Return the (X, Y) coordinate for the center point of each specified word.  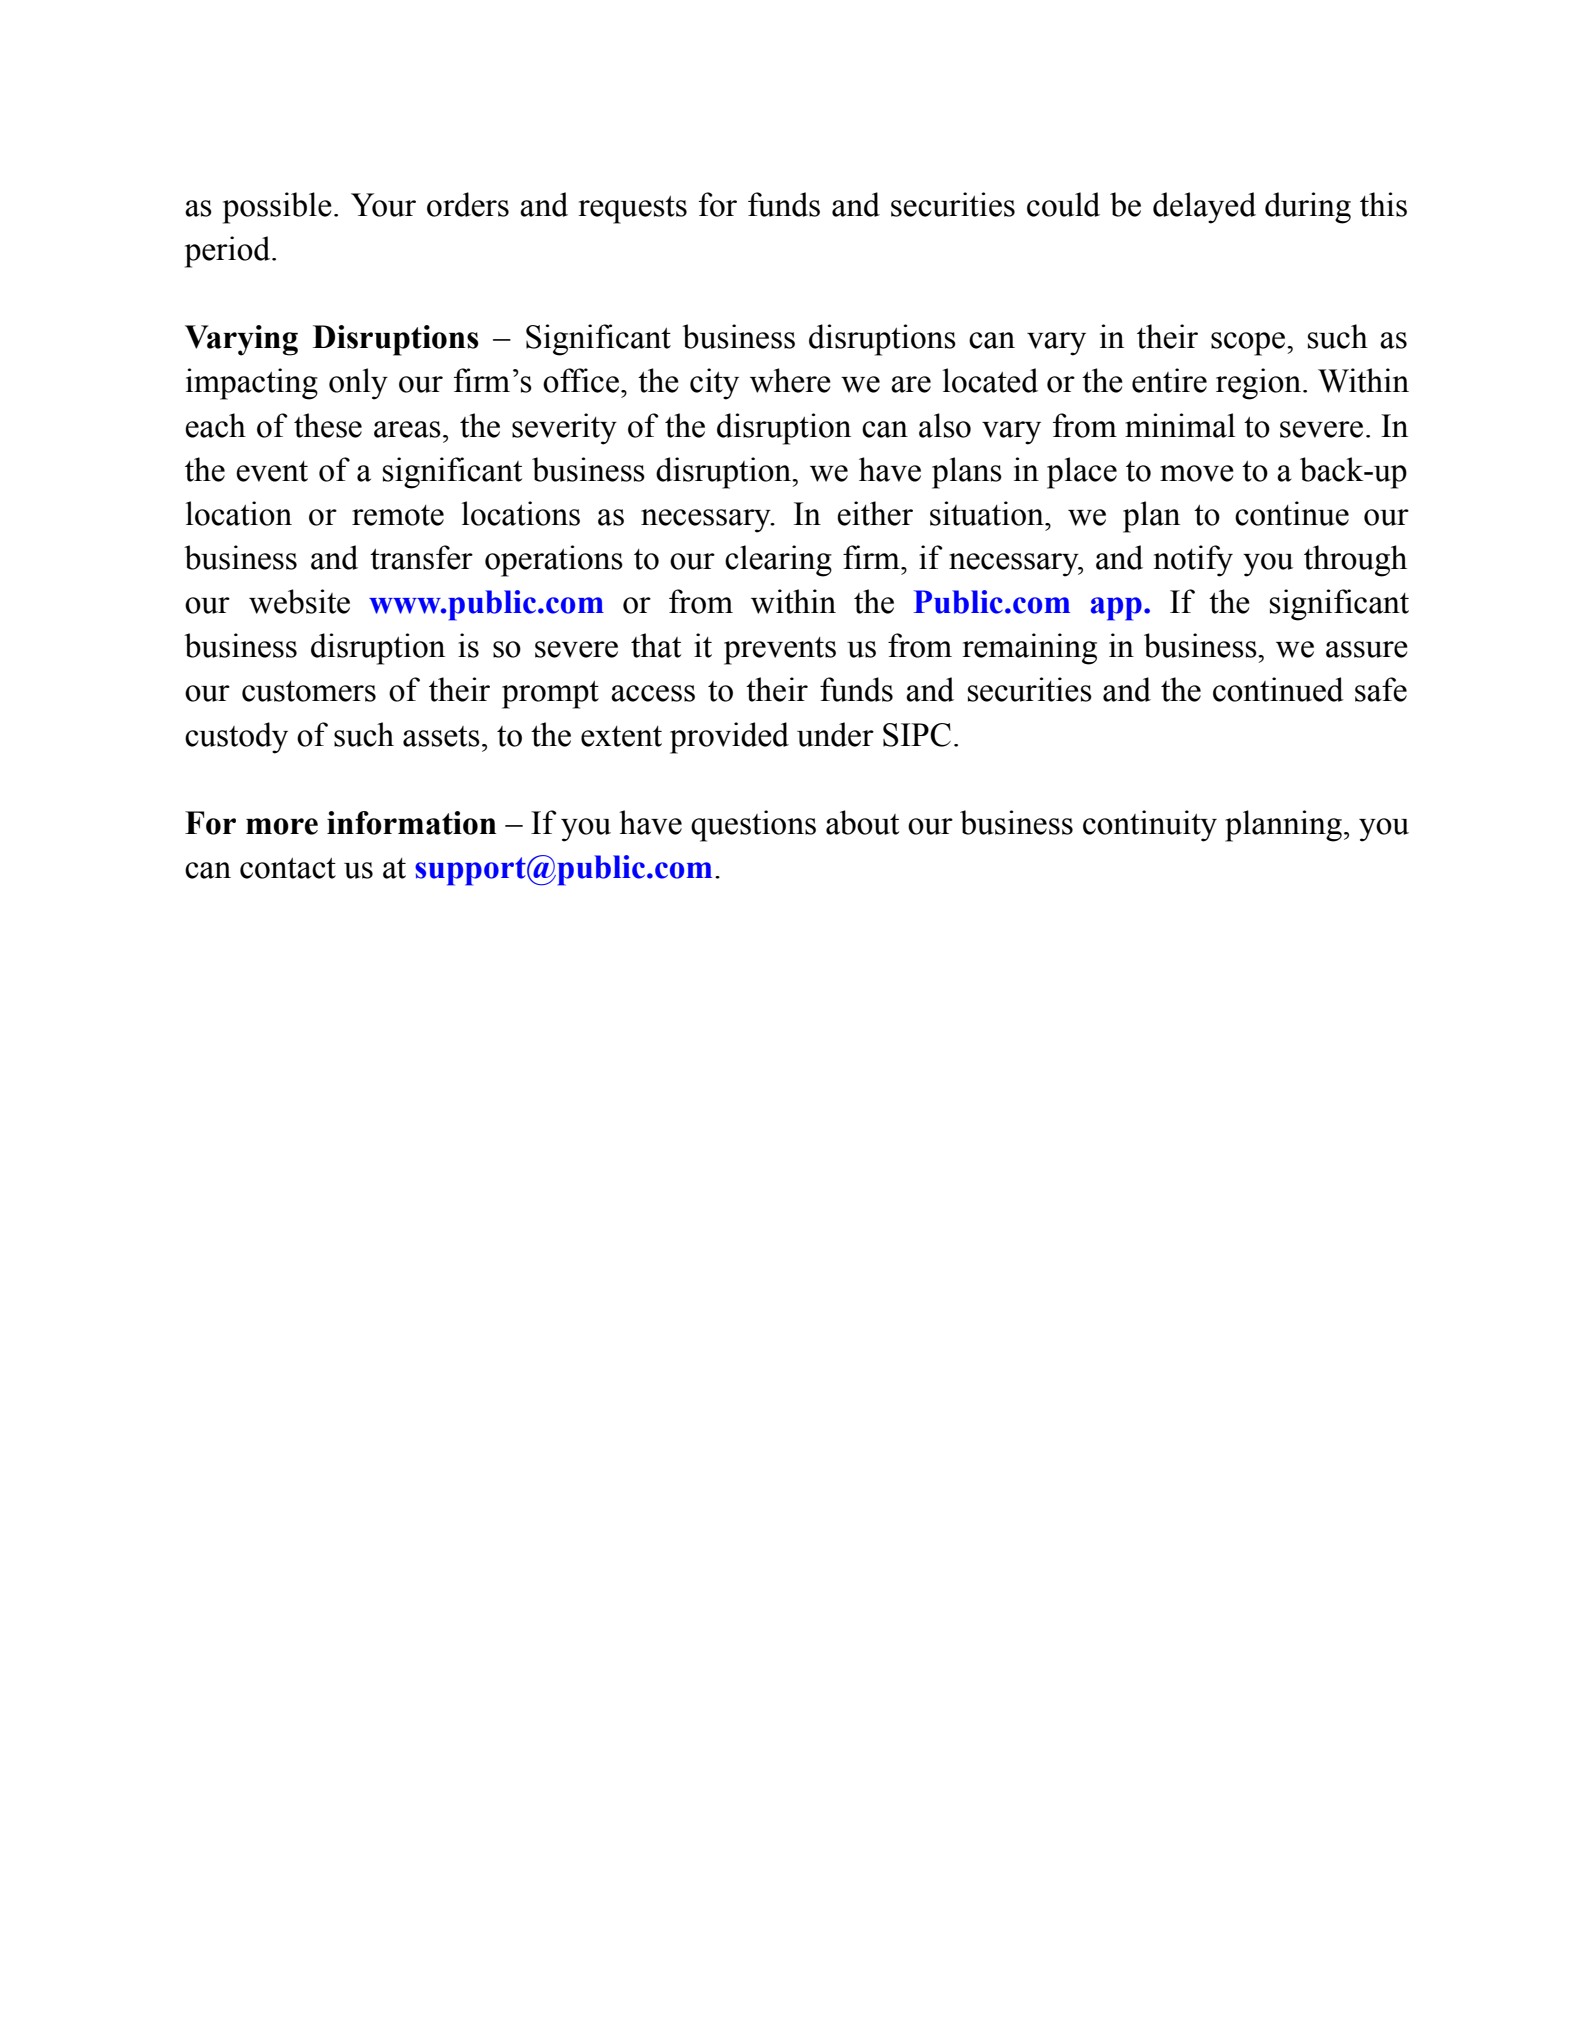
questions (753, 826)
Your (383, 205)
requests (632, 210)
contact (288, 868)
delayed (1204, 208)
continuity (1150, 826)
